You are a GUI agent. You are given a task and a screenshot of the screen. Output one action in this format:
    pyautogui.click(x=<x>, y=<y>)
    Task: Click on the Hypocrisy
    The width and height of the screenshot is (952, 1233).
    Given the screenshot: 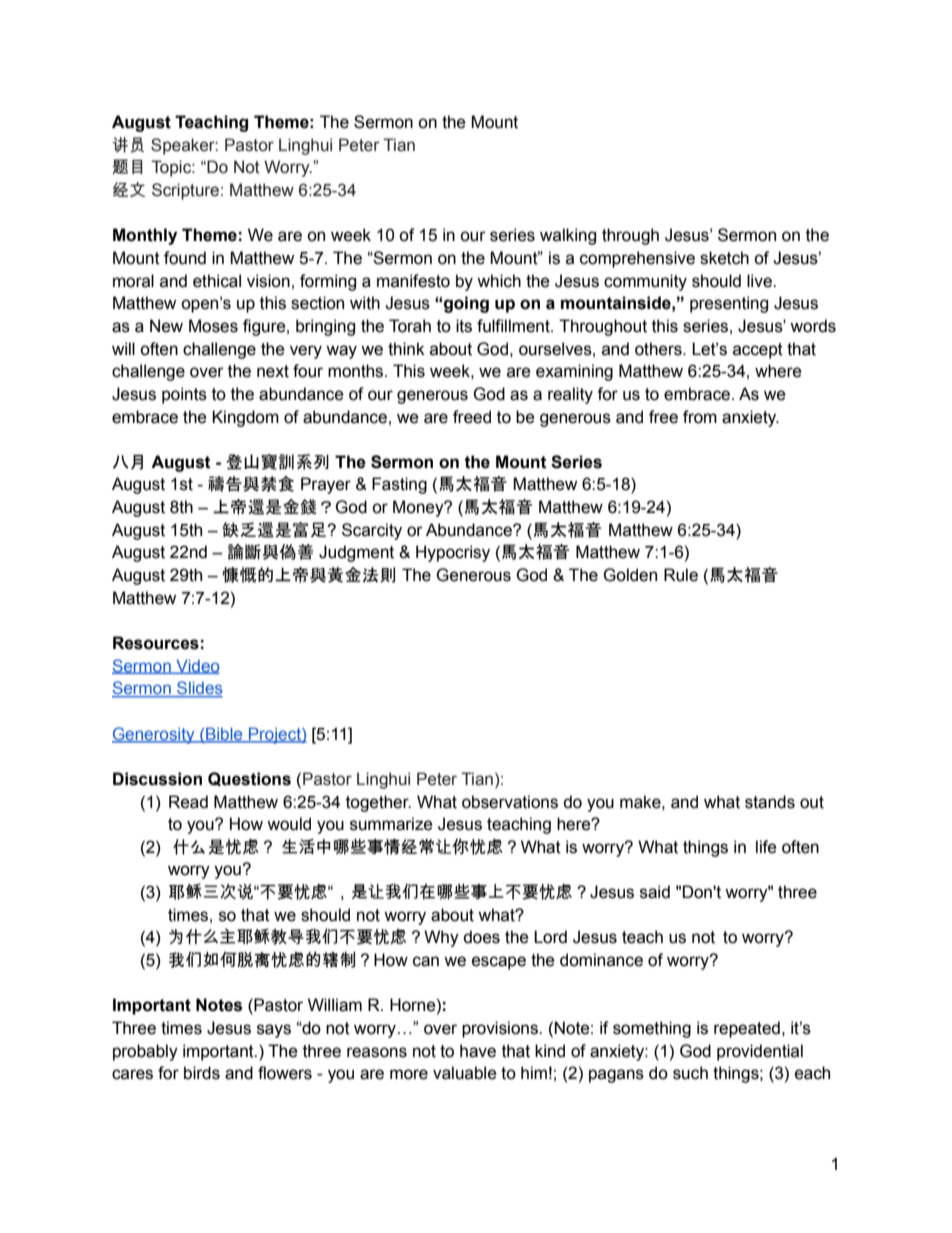 What is the action you would take?
    pyautogui.click(x=453, y=553)
